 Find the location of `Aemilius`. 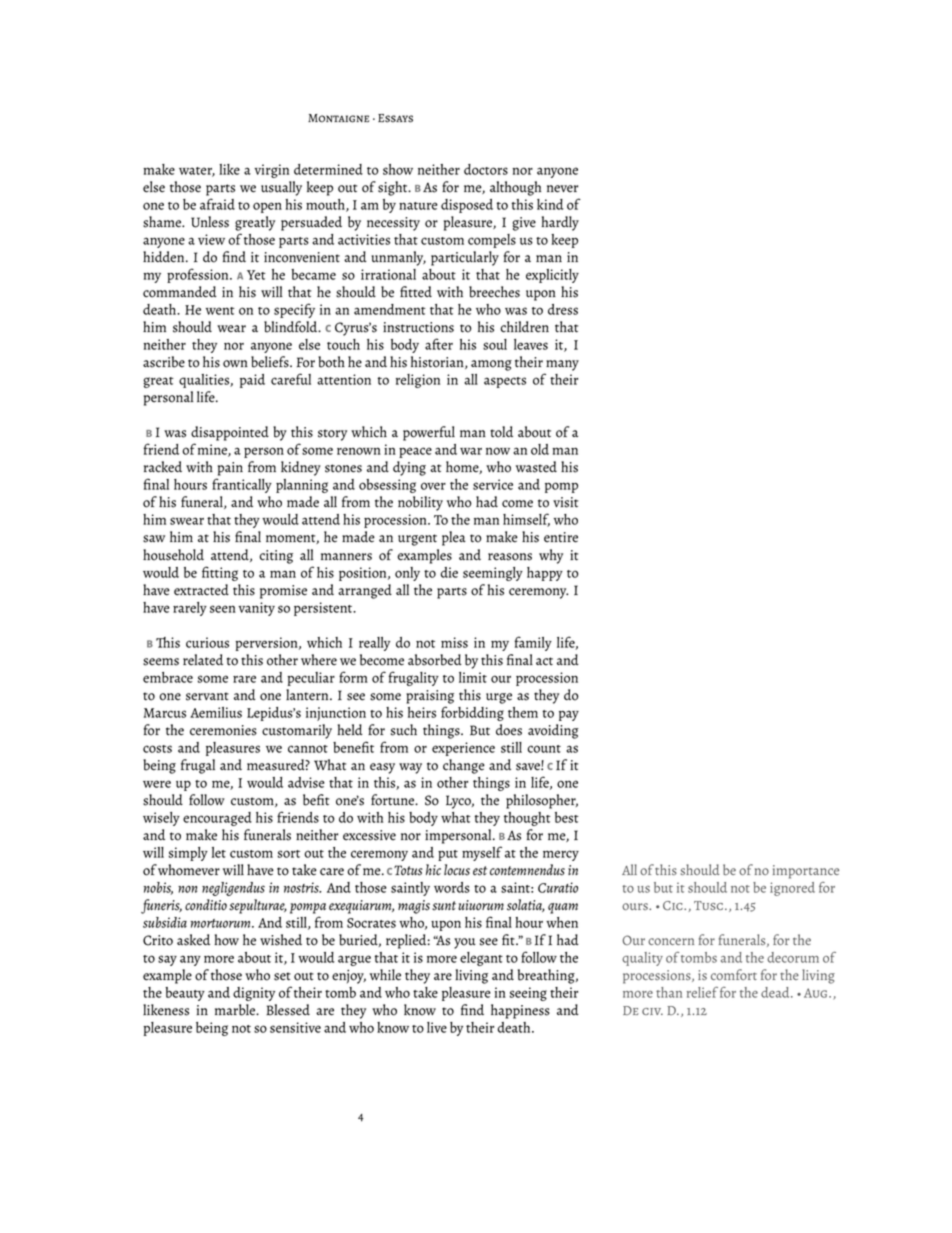

Aemilius is located at coordinates (216, 712).
